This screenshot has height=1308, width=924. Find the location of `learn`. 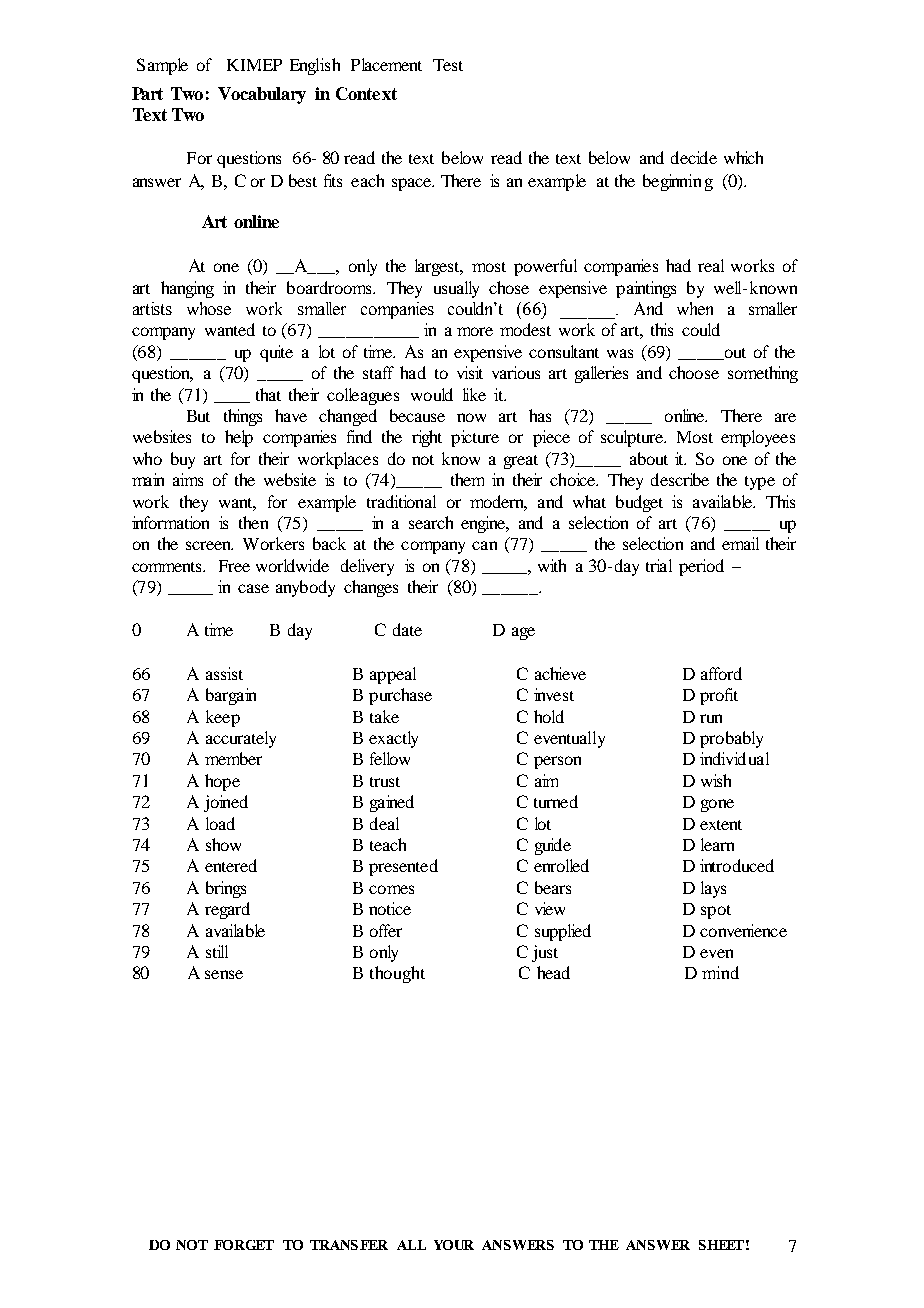

learn is located at coordinates (717, 844).
